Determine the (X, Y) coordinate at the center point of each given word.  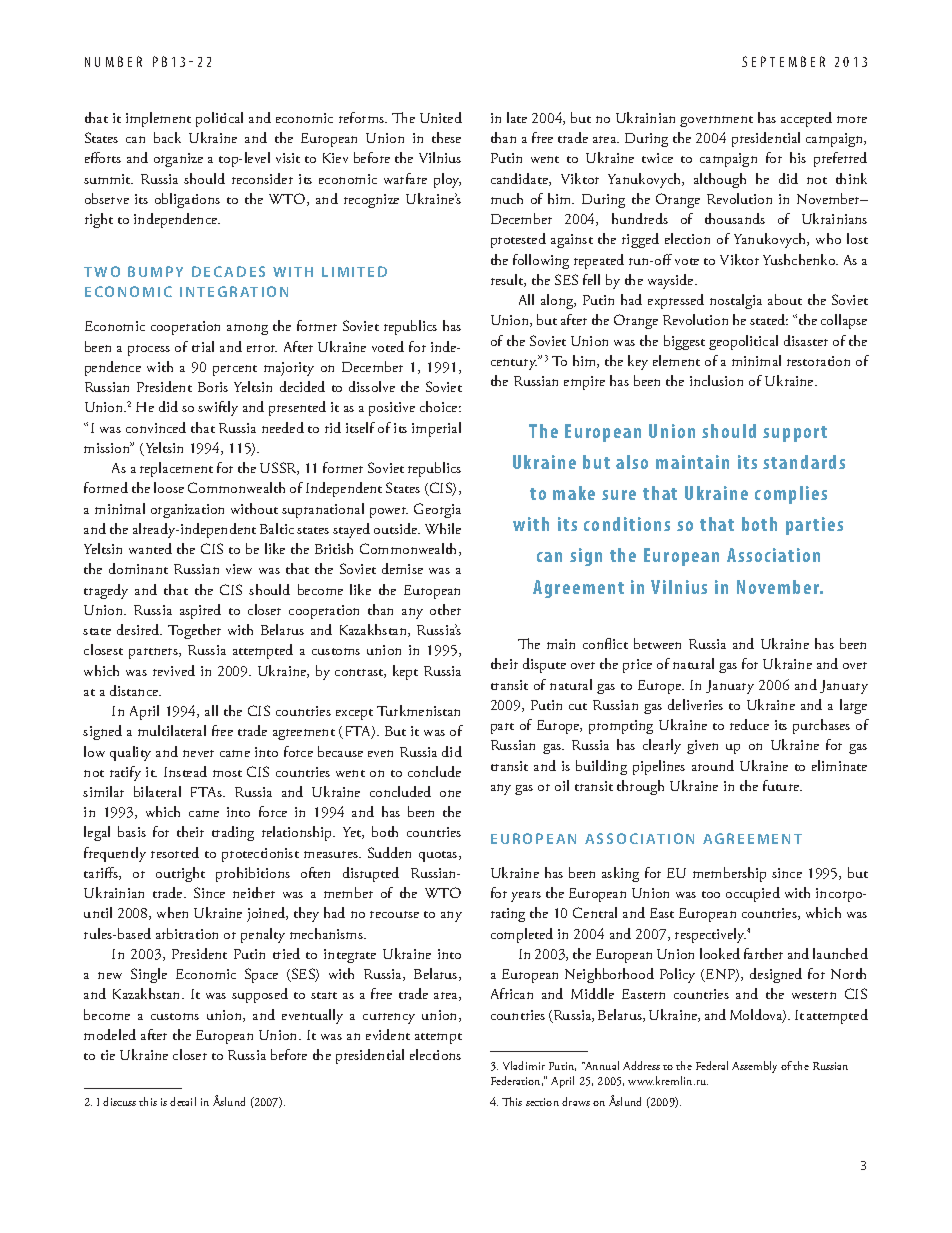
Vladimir (524, 1065)
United (441, 117)
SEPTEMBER (783, 61)
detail (183, 1101)
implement (158, 119)
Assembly (754, 1067)
